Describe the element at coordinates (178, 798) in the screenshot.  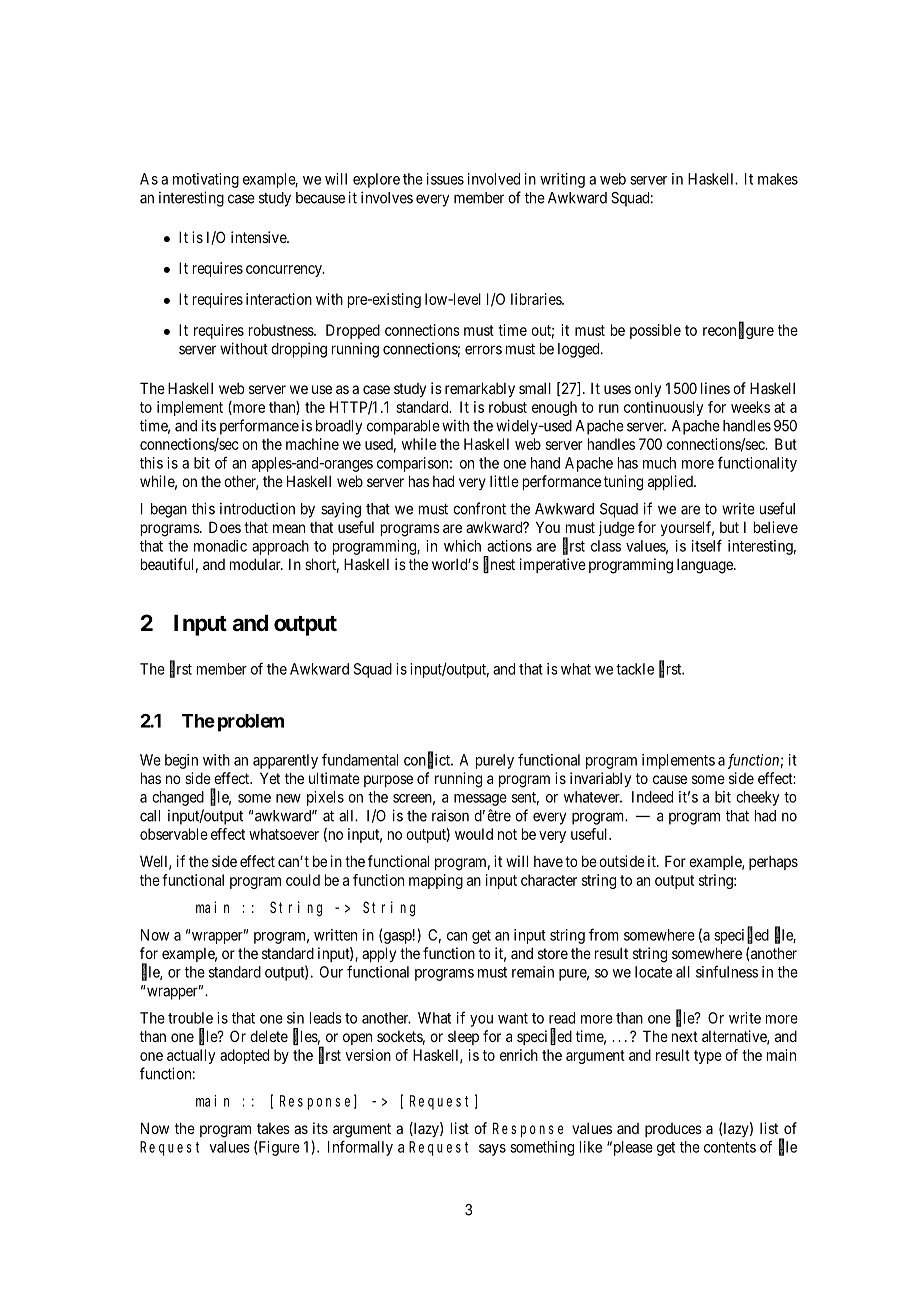
I see `changed` at that location.
